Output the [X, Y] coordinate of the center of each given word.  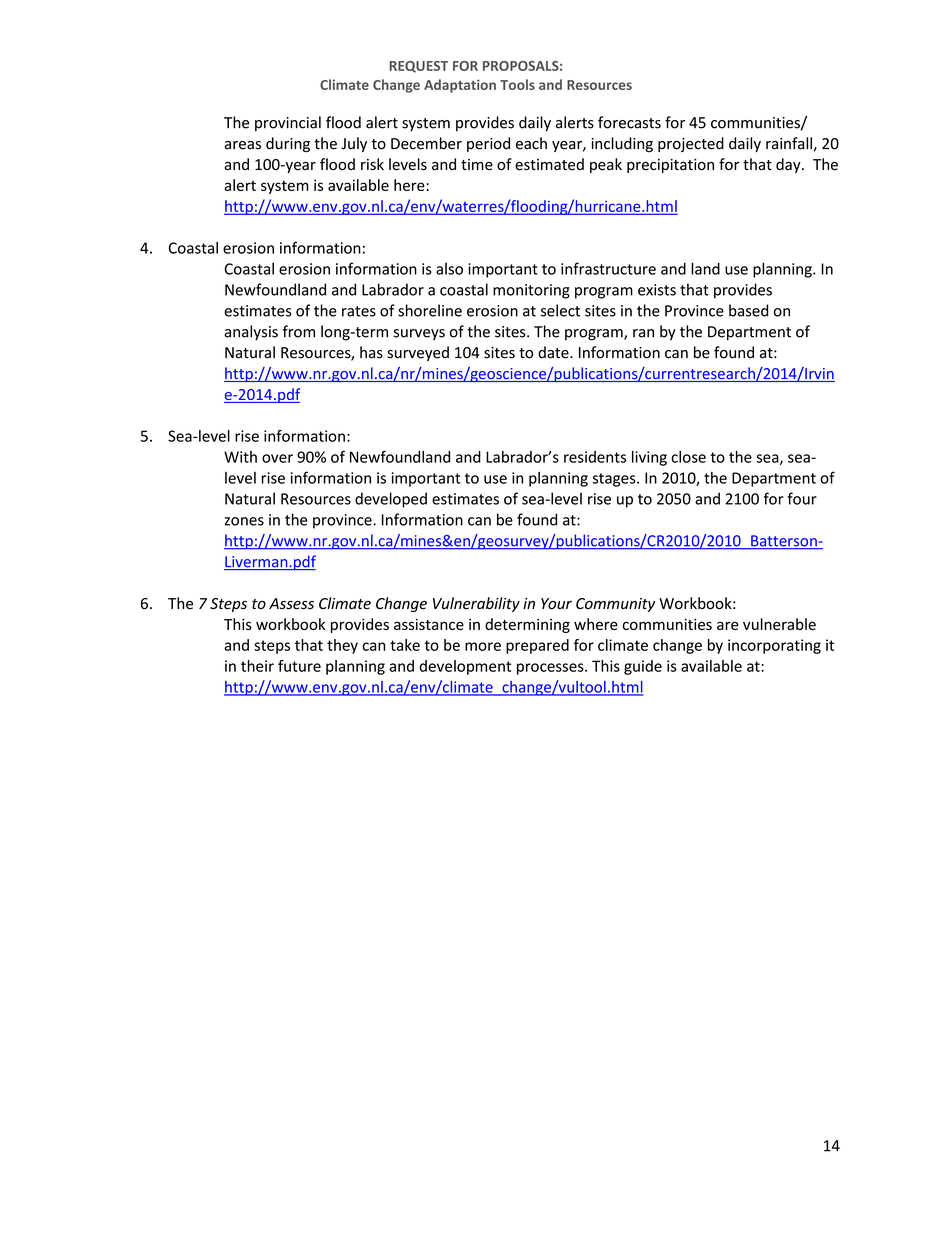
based [748, 310]
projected [691, 144]
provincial [288, 123]
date [554, 352]
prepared [537, 646]
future [299, 666]
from [298, 331]
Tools [517, 84]
